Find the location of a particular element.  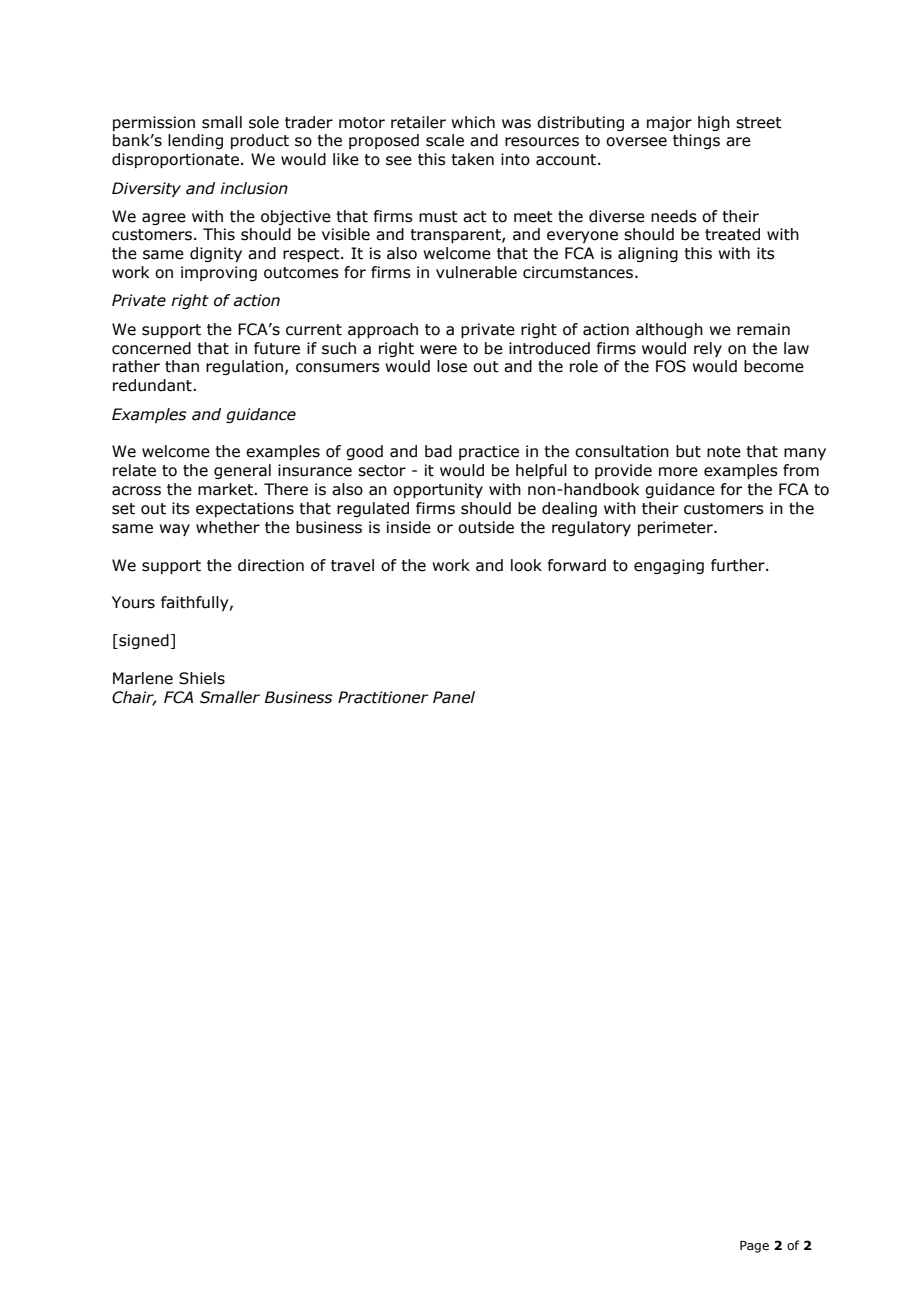

things is located at coordinates (696, 141).
